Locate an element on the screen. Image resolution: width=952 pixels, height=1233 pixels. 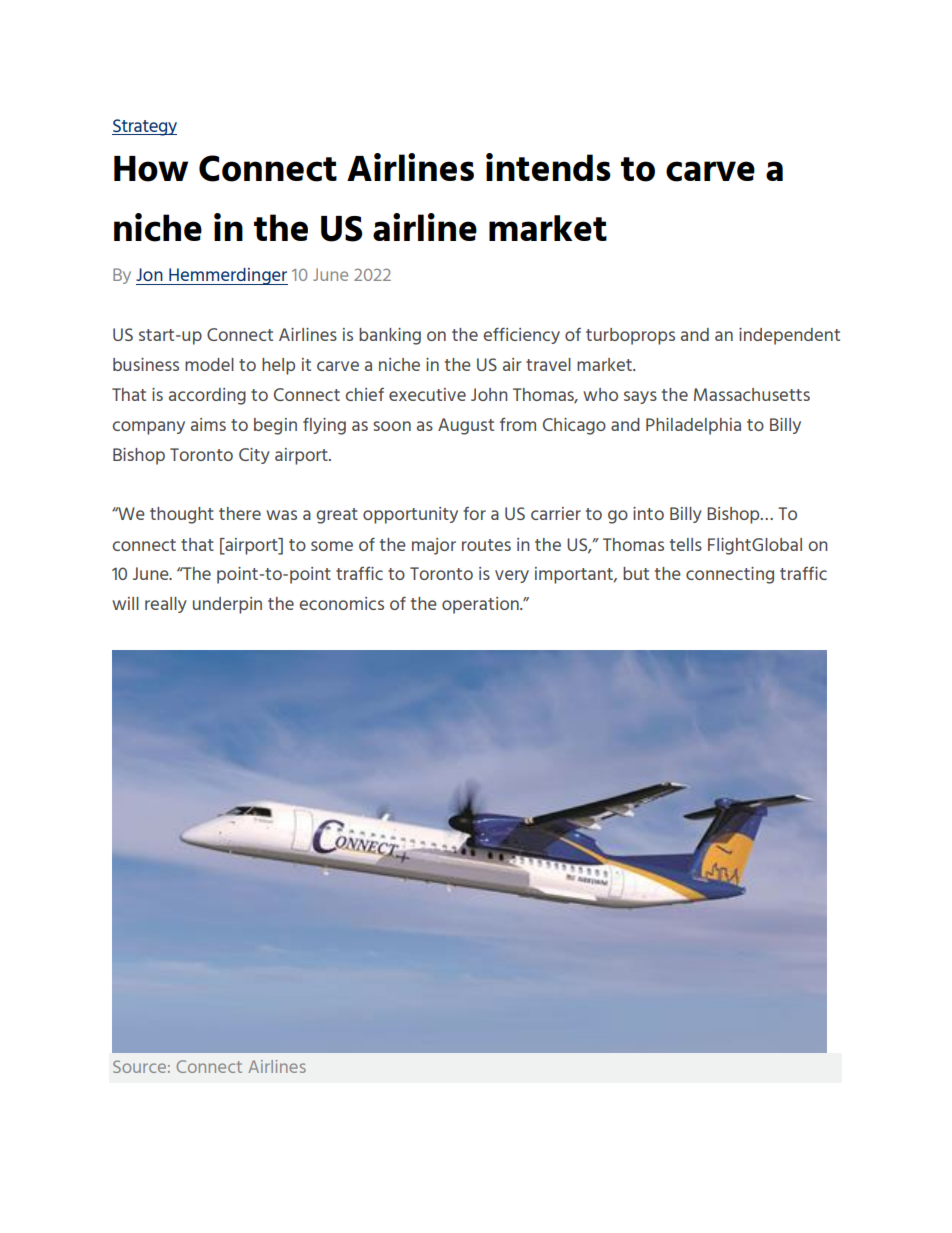
but is located at coordinates (636, 573).
